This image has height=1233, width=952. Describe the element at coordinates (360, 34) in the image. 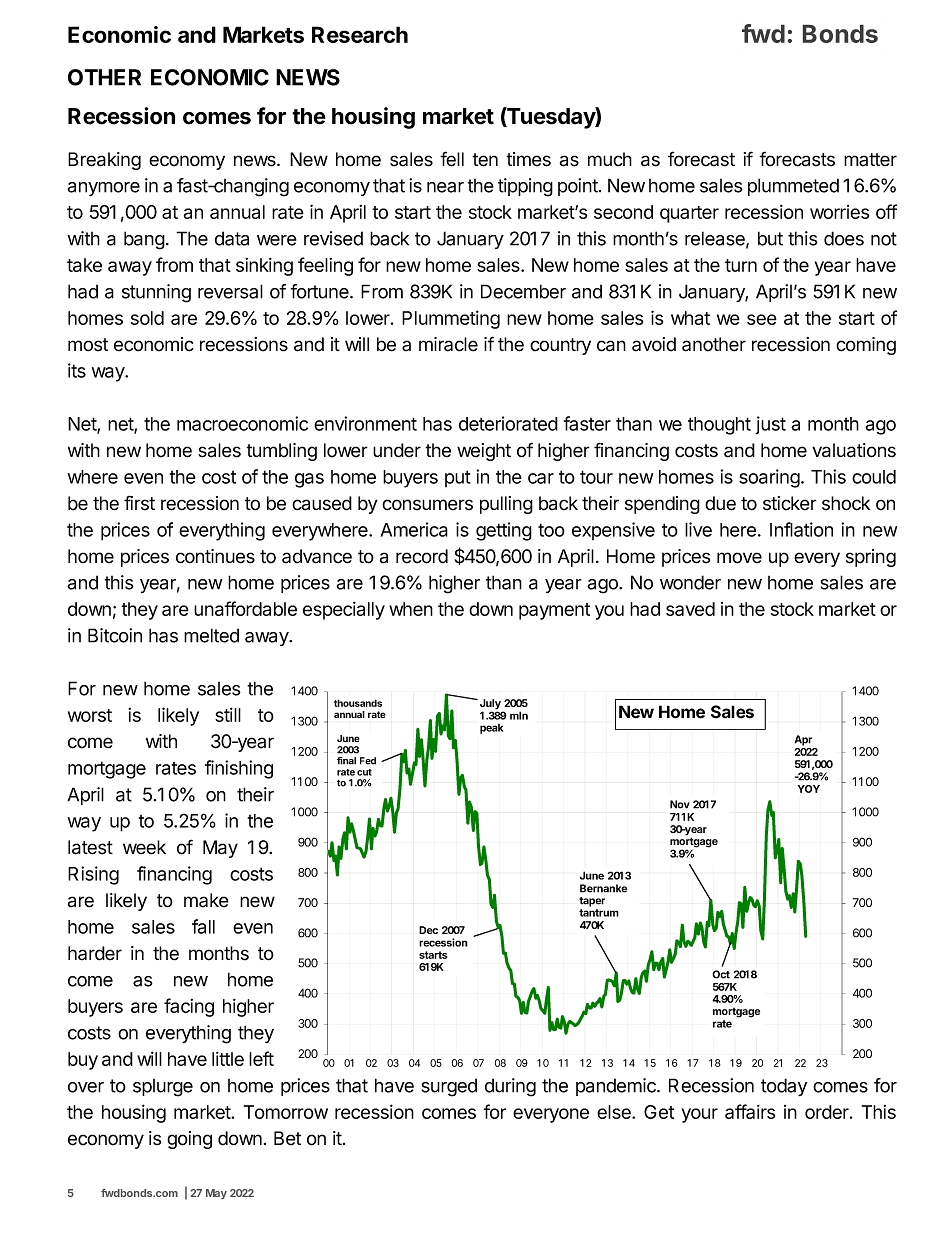

I see `Research` at that location.
